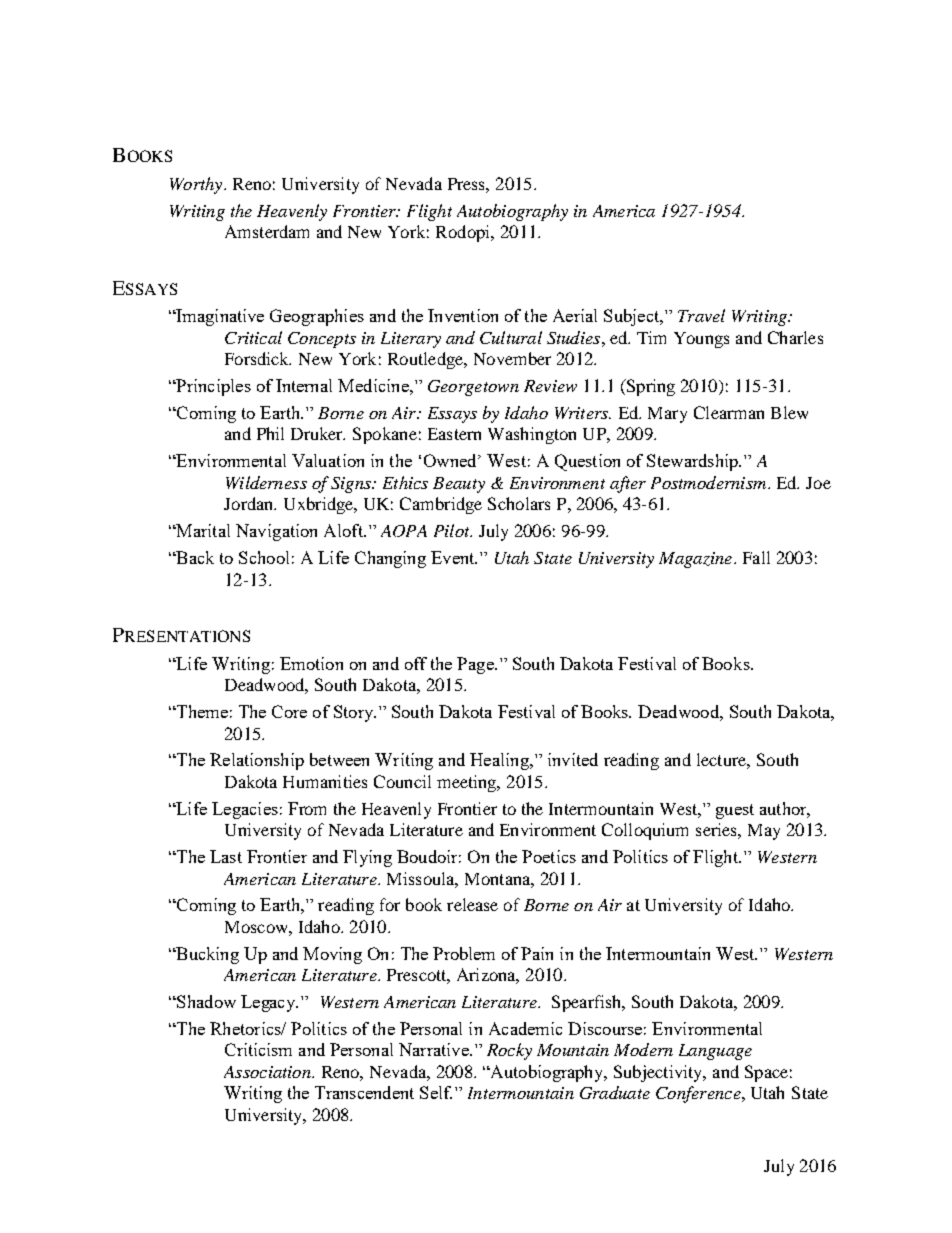 Image resolution: width=952 pixels, height=1233 pixels. What do you see at coordinates (463, 315) in the page?
I see `Invention` at bounding box center [463, 315].
